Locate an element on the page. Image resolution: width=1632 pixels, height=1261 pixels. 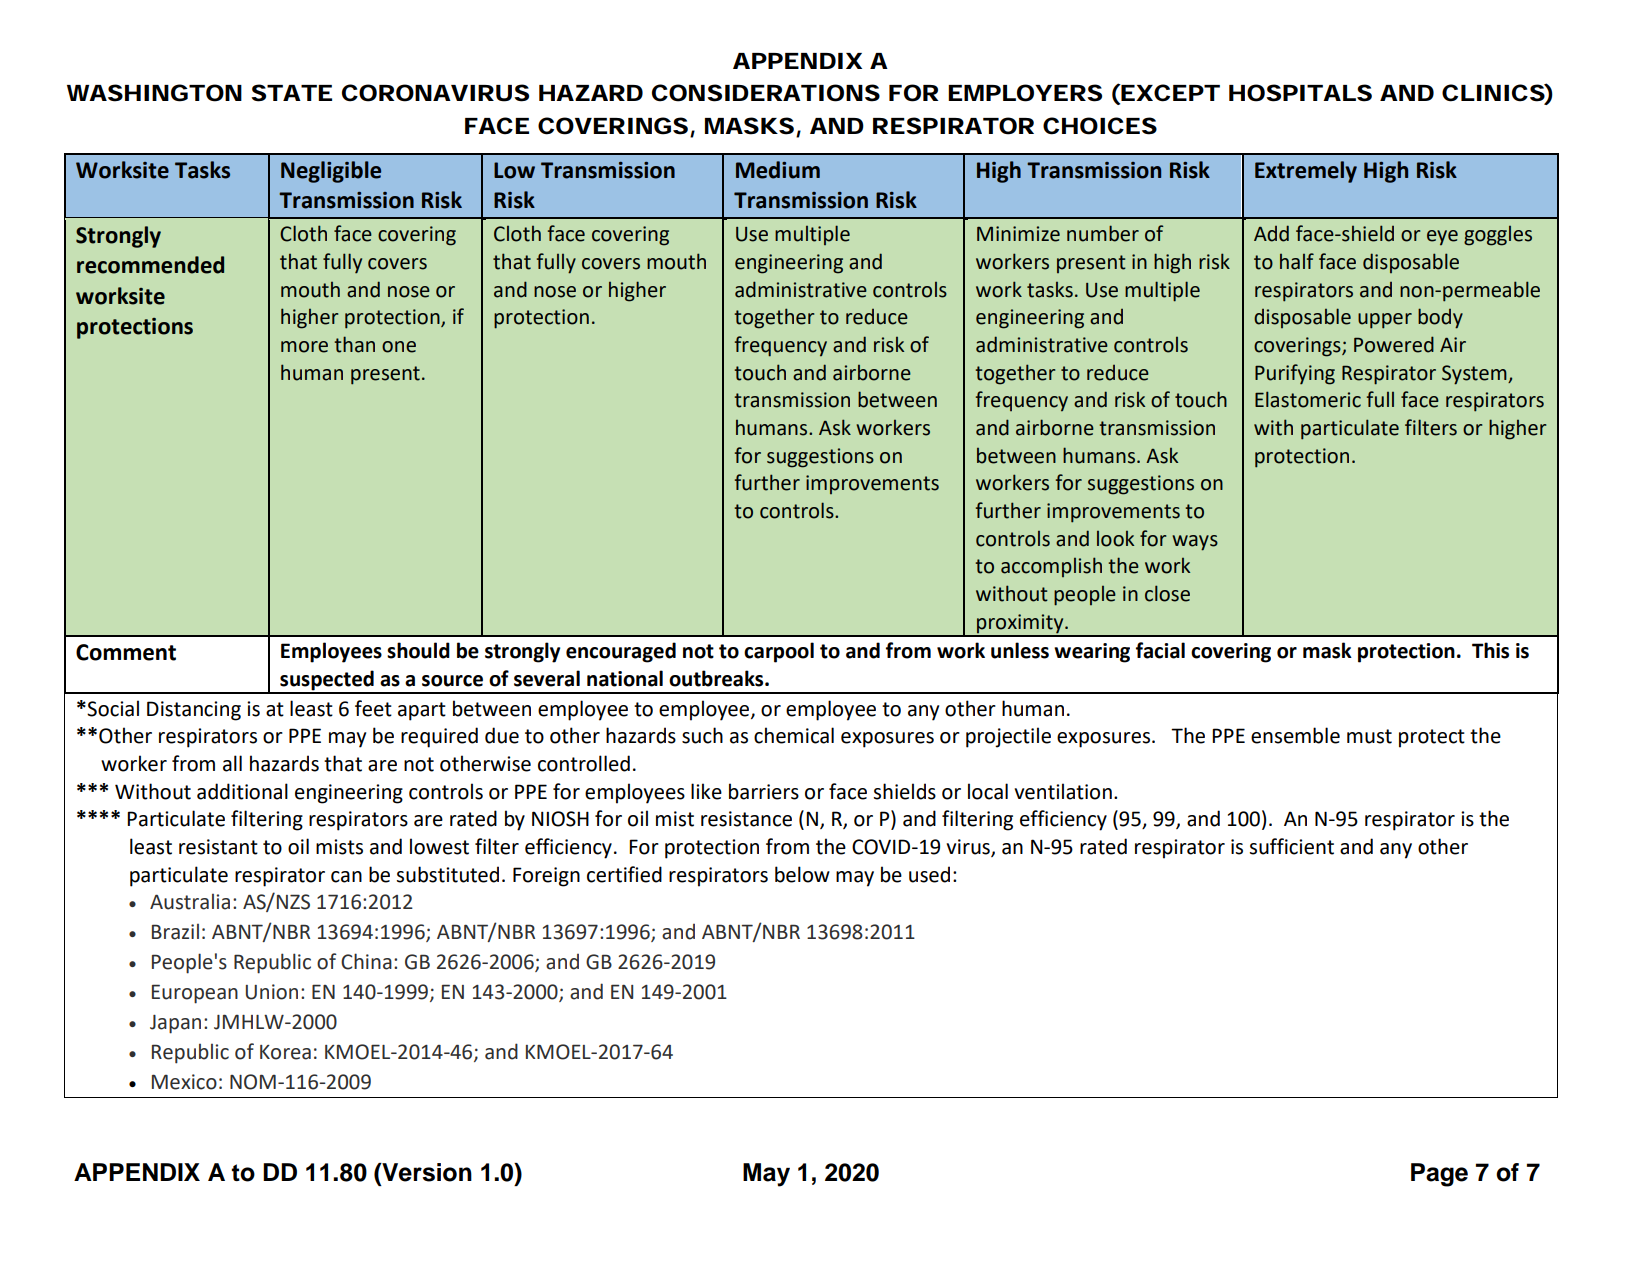
Mexico is located at coordinates (184, 1082).
